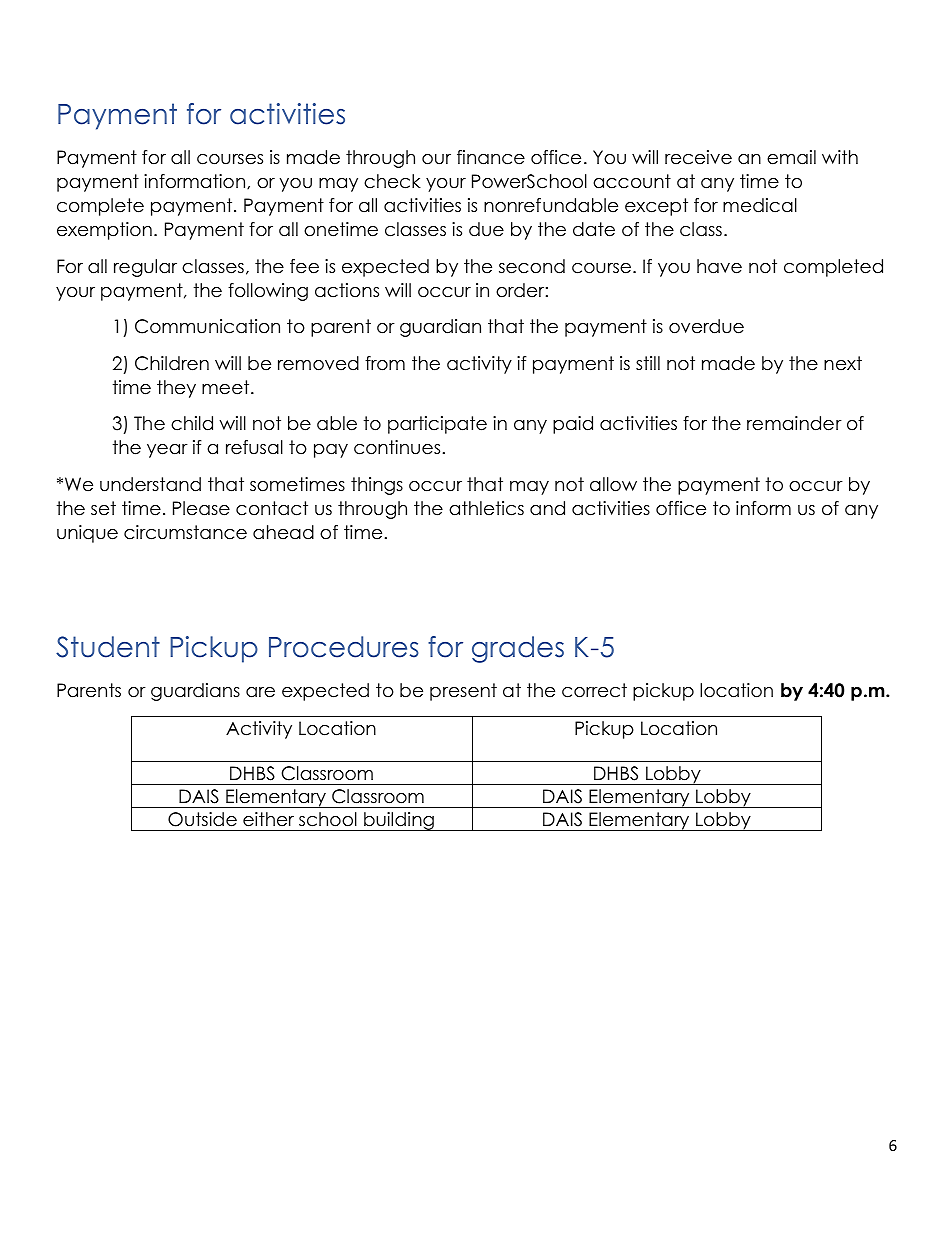  What do you see at coordinates (150, 484) in the screenshot?
I see `understand` at bounding box center [150, 484].
